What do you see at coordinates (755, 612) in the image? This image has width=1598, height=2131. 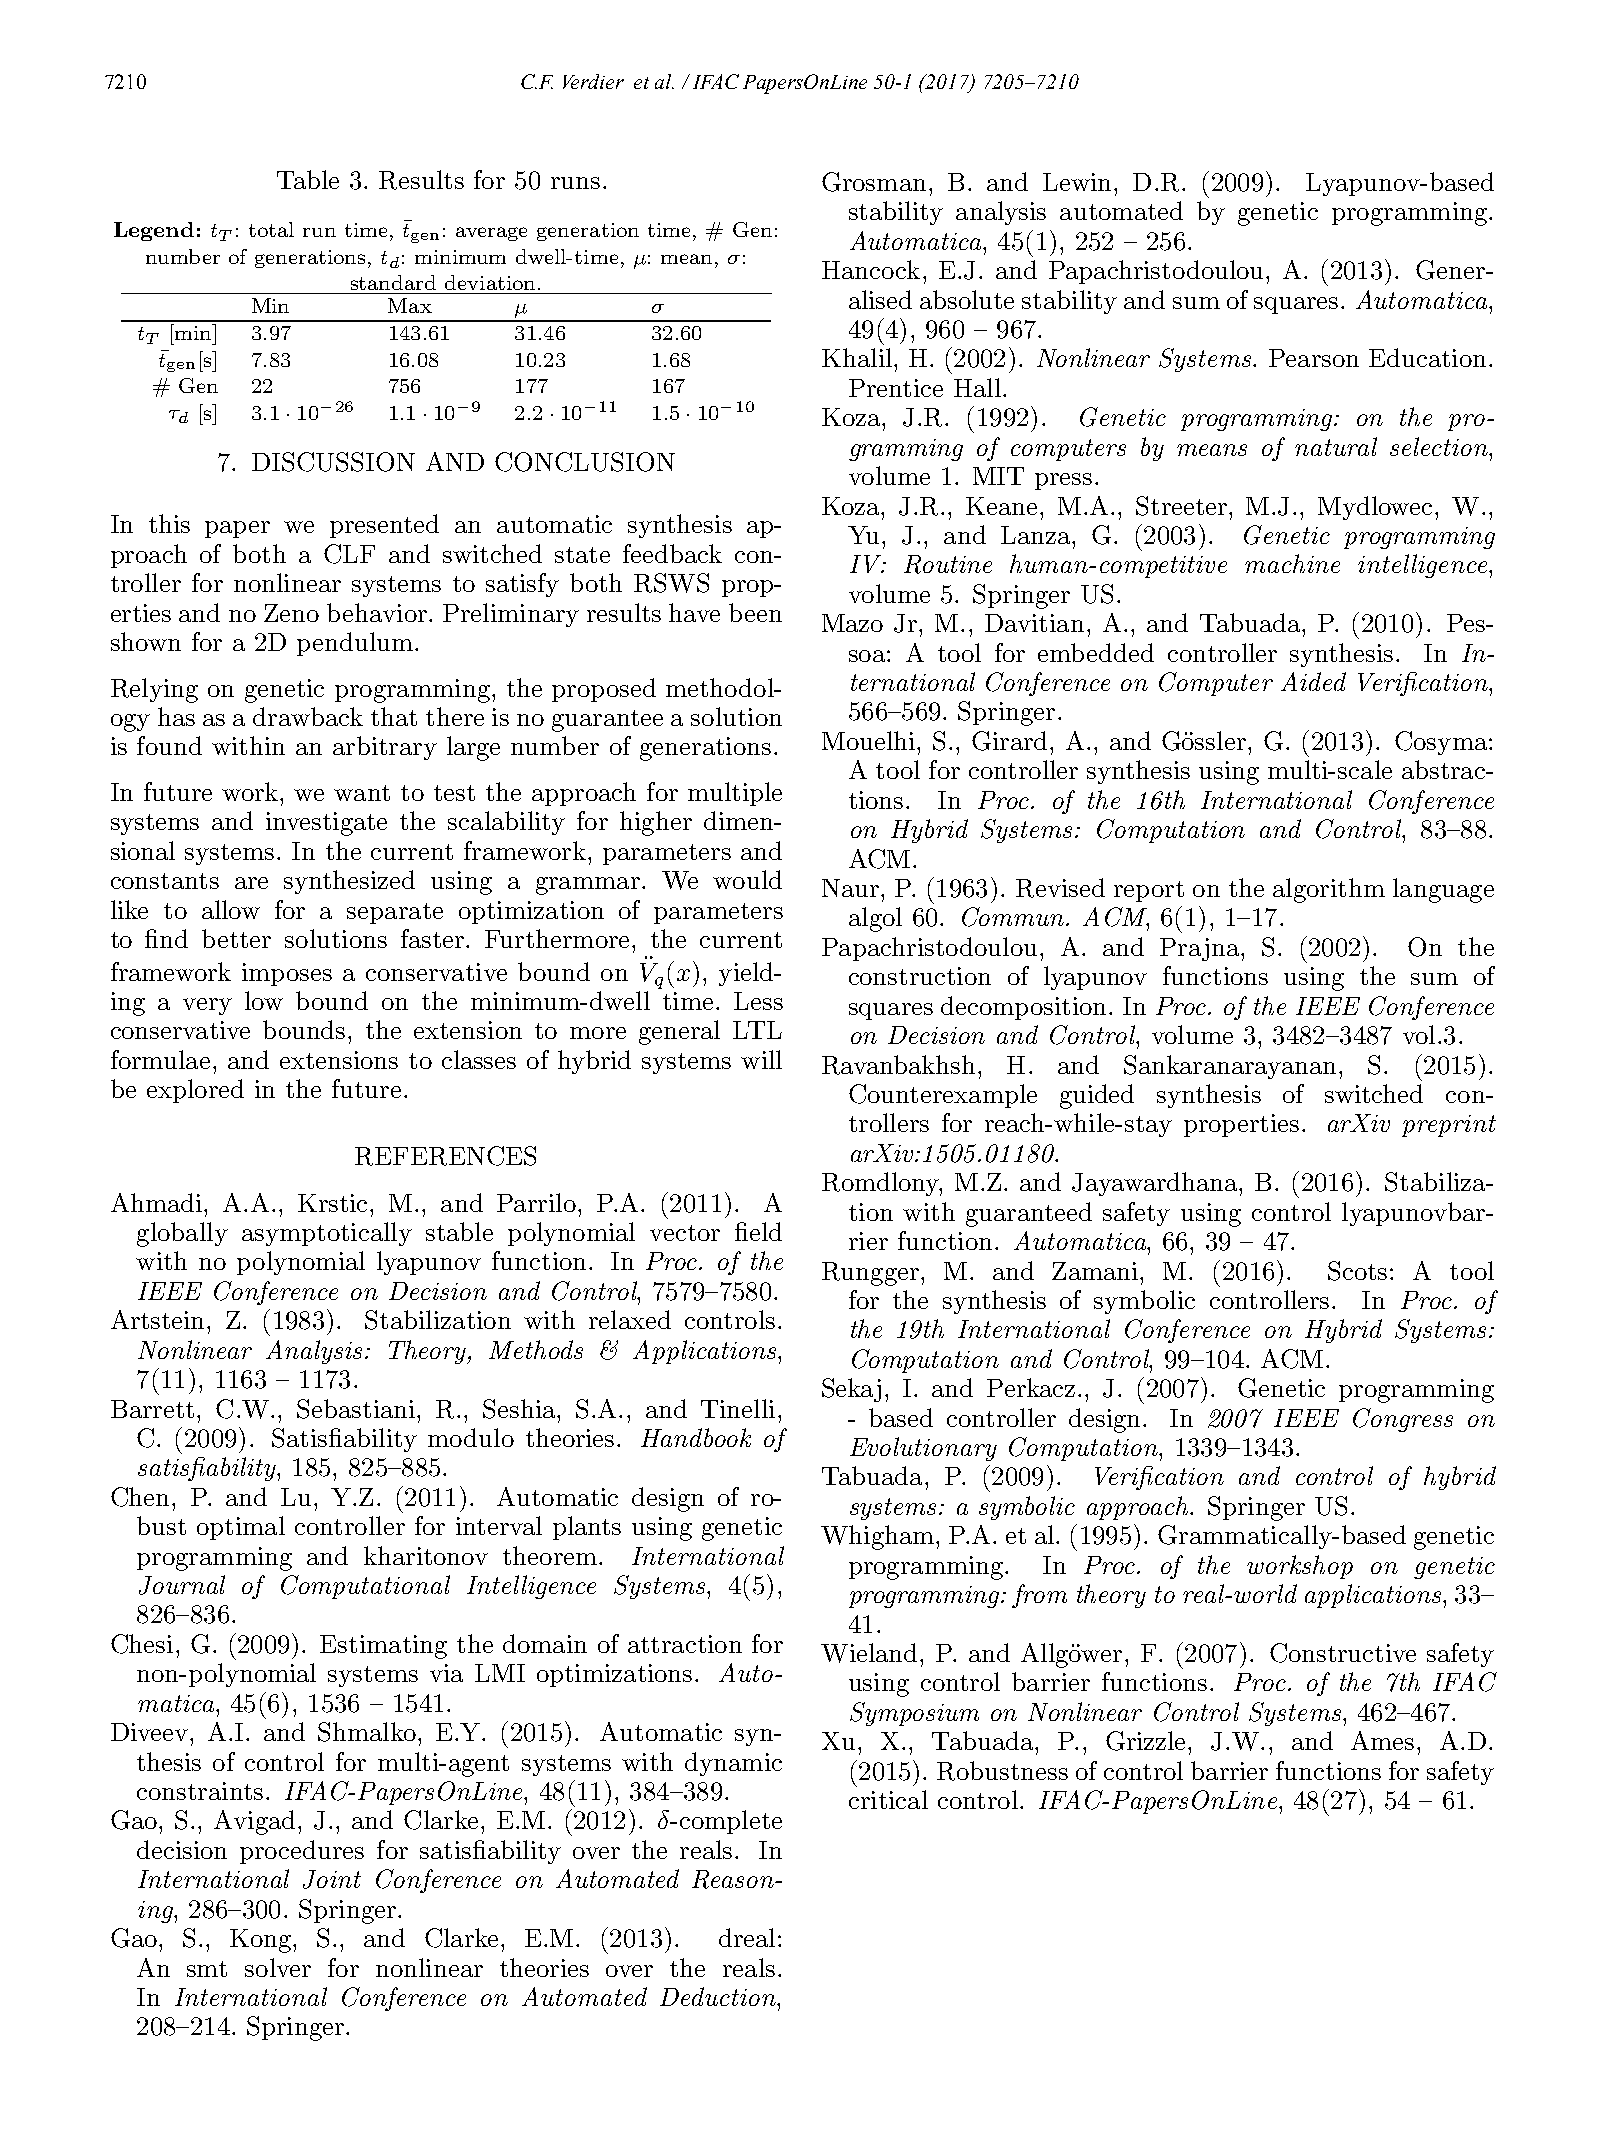 I see `been` at bounding box center [755, 612].
